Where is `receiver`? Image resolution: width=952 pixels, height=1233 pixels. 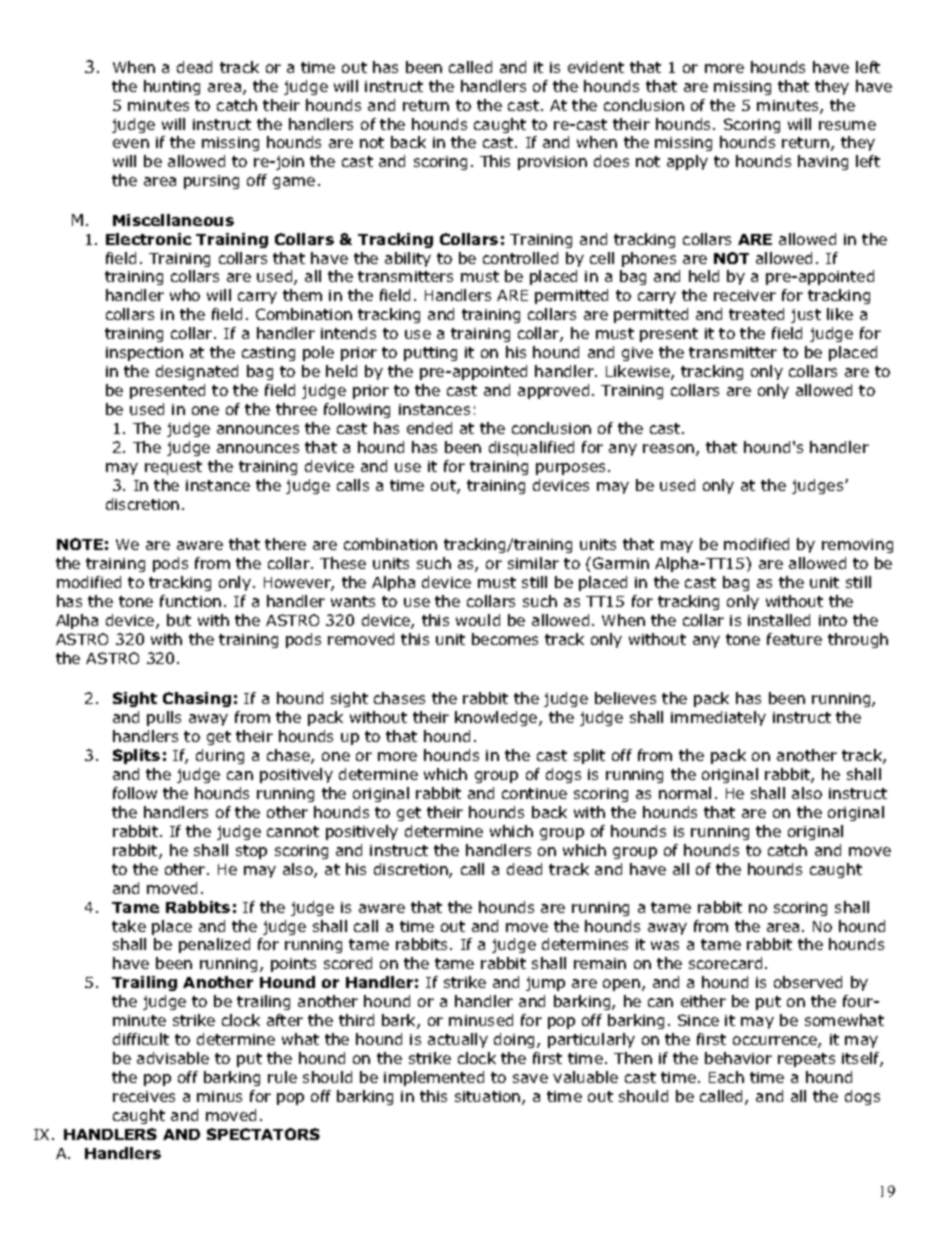
receiver is located at coordinates (745, 295).
